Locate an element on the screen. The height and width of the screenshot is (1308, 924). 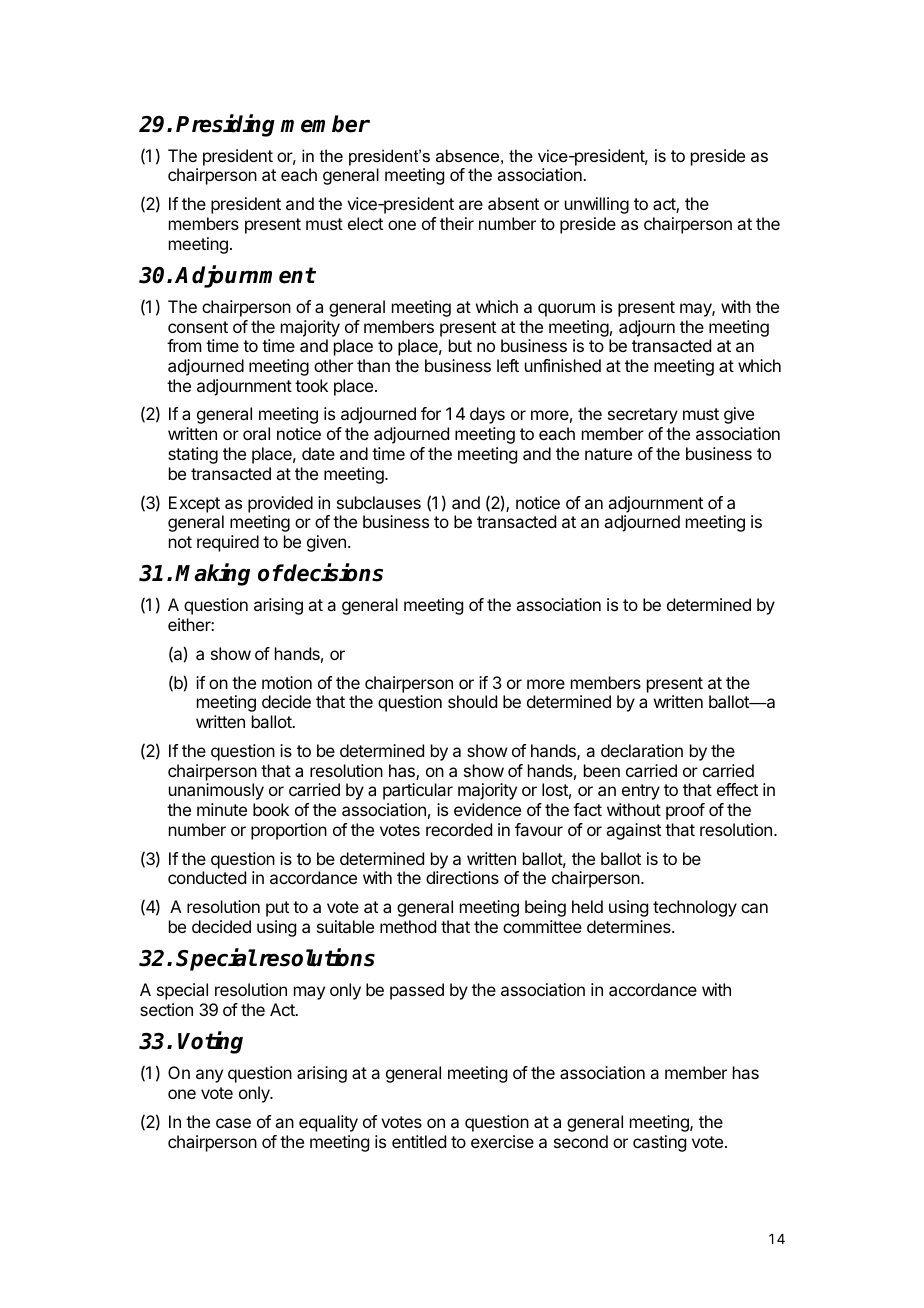
Presiding is located at coordinates (225, 125).
